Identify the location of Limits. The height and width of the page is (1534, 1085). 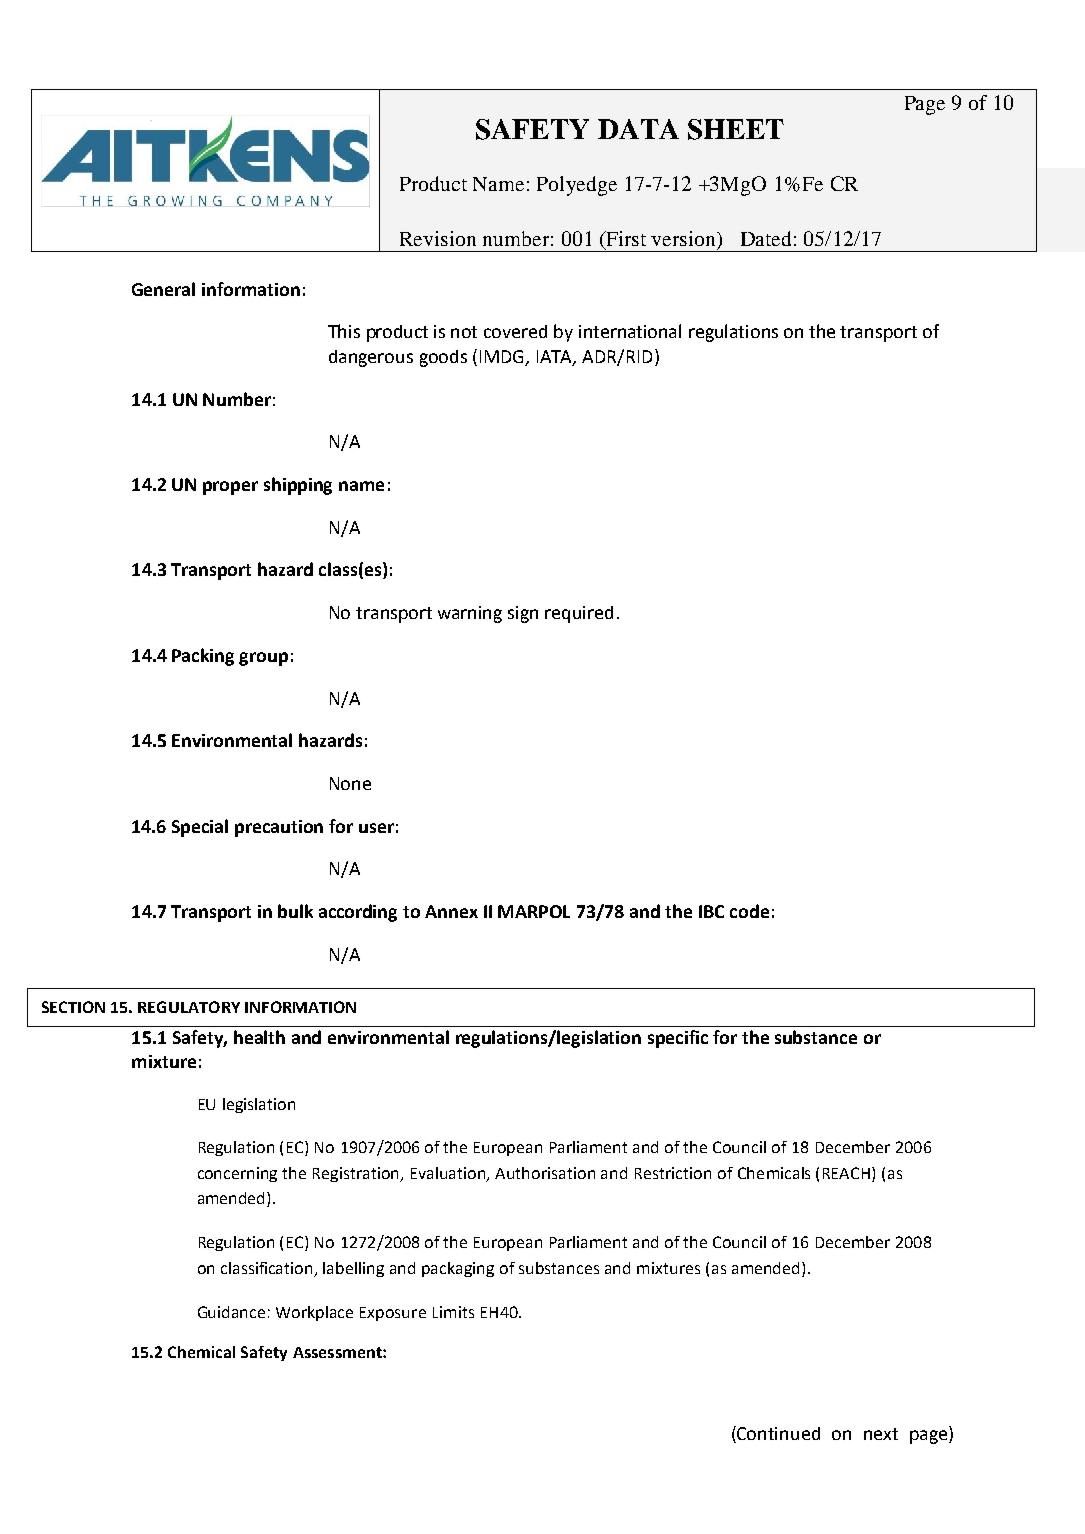
(453, 1312).
